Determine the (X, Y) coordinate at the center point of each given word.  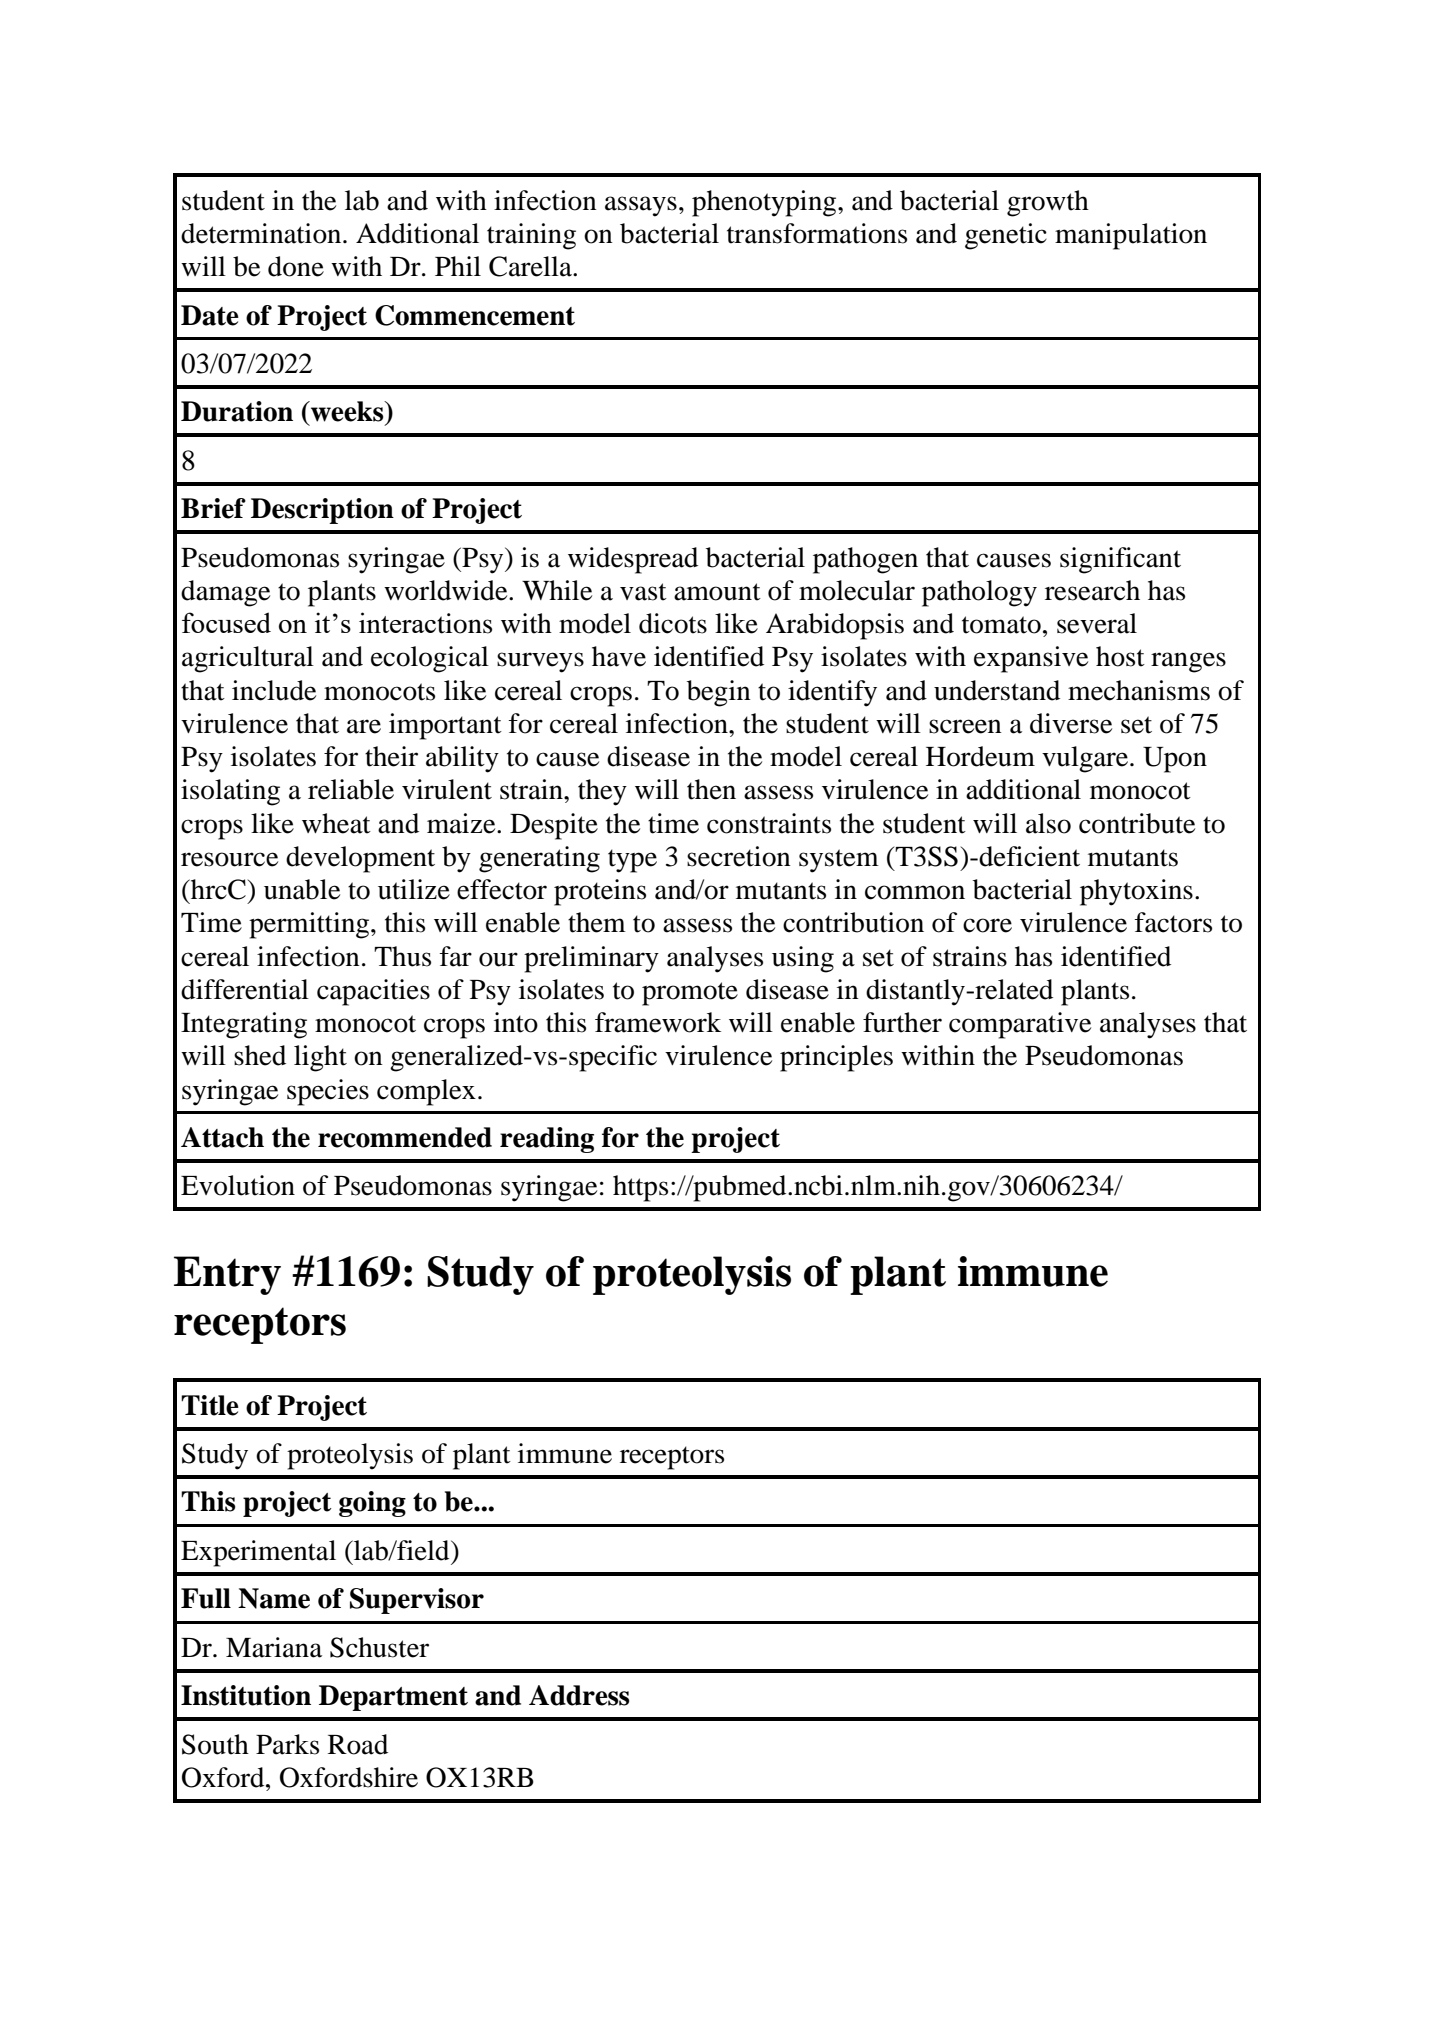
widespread (633, 560)
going (372, 1504)
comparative (1020, 1025)
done (296, 266)
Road (358, 1744)
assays (641, 206)
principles (836, 1058)
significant (1120, 560)
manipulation (1131, 236)
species (328, 1092)
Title (210, 1405)
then (711, 789)
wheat (336, 823)
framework (658, 1022)
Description (322, 511)
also (1048, 823)
